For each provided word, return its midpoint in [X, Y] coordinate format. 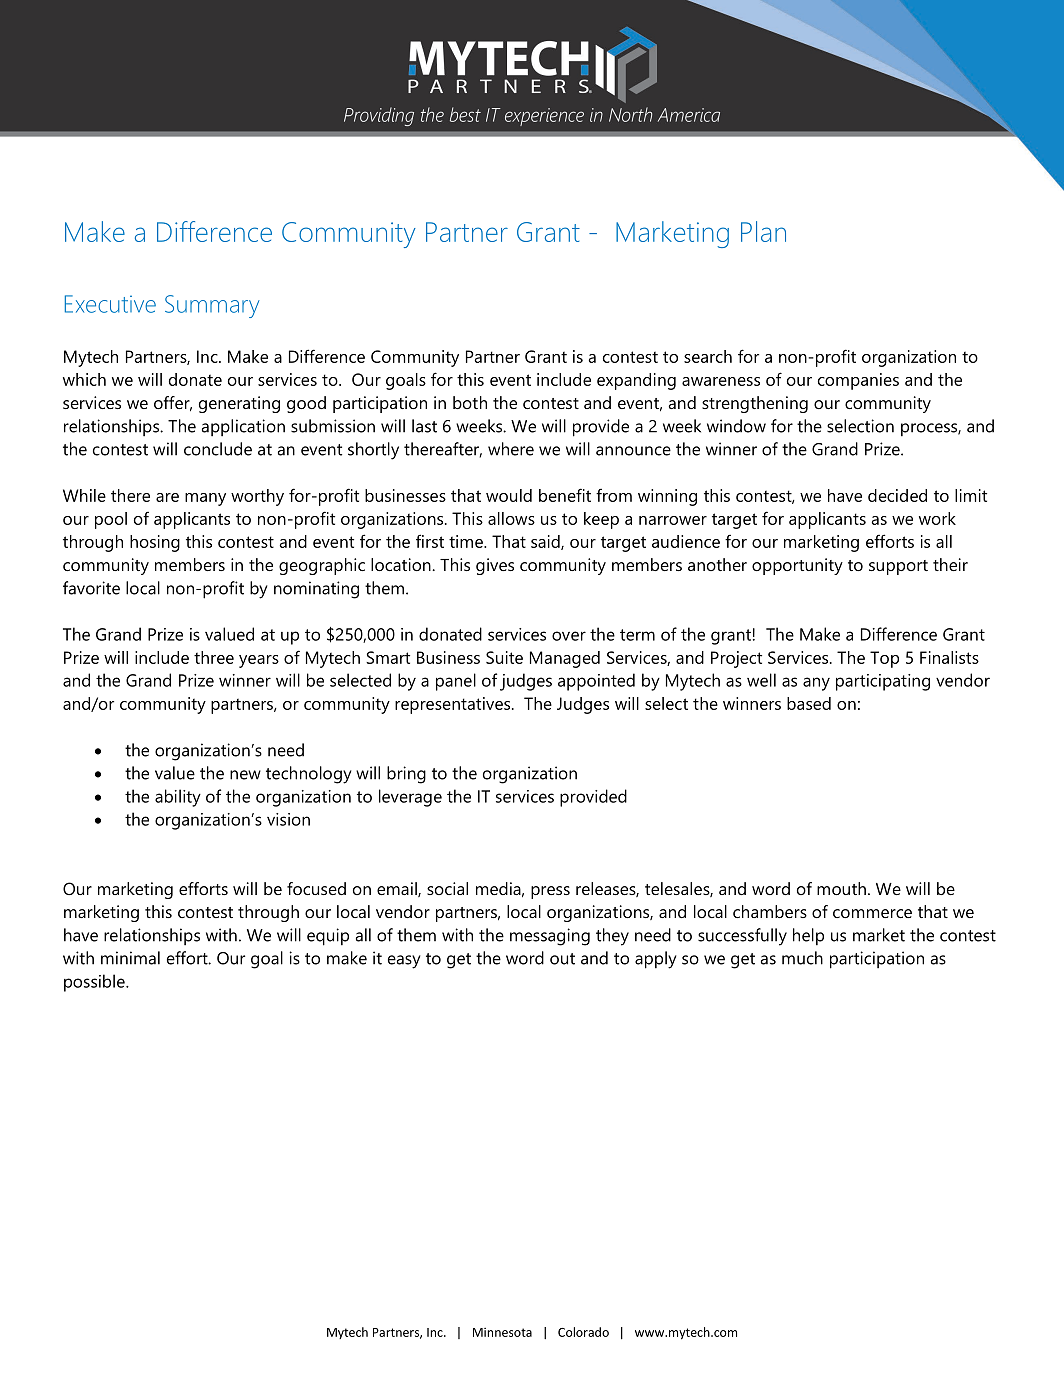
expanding [636, 381]
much [802, 958]
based [809, 703]
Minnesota [502, 1332]
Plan [763, 231]
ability [178, 798]
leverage [410, 798]
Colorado [583, 1332]
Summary [212, 306]
